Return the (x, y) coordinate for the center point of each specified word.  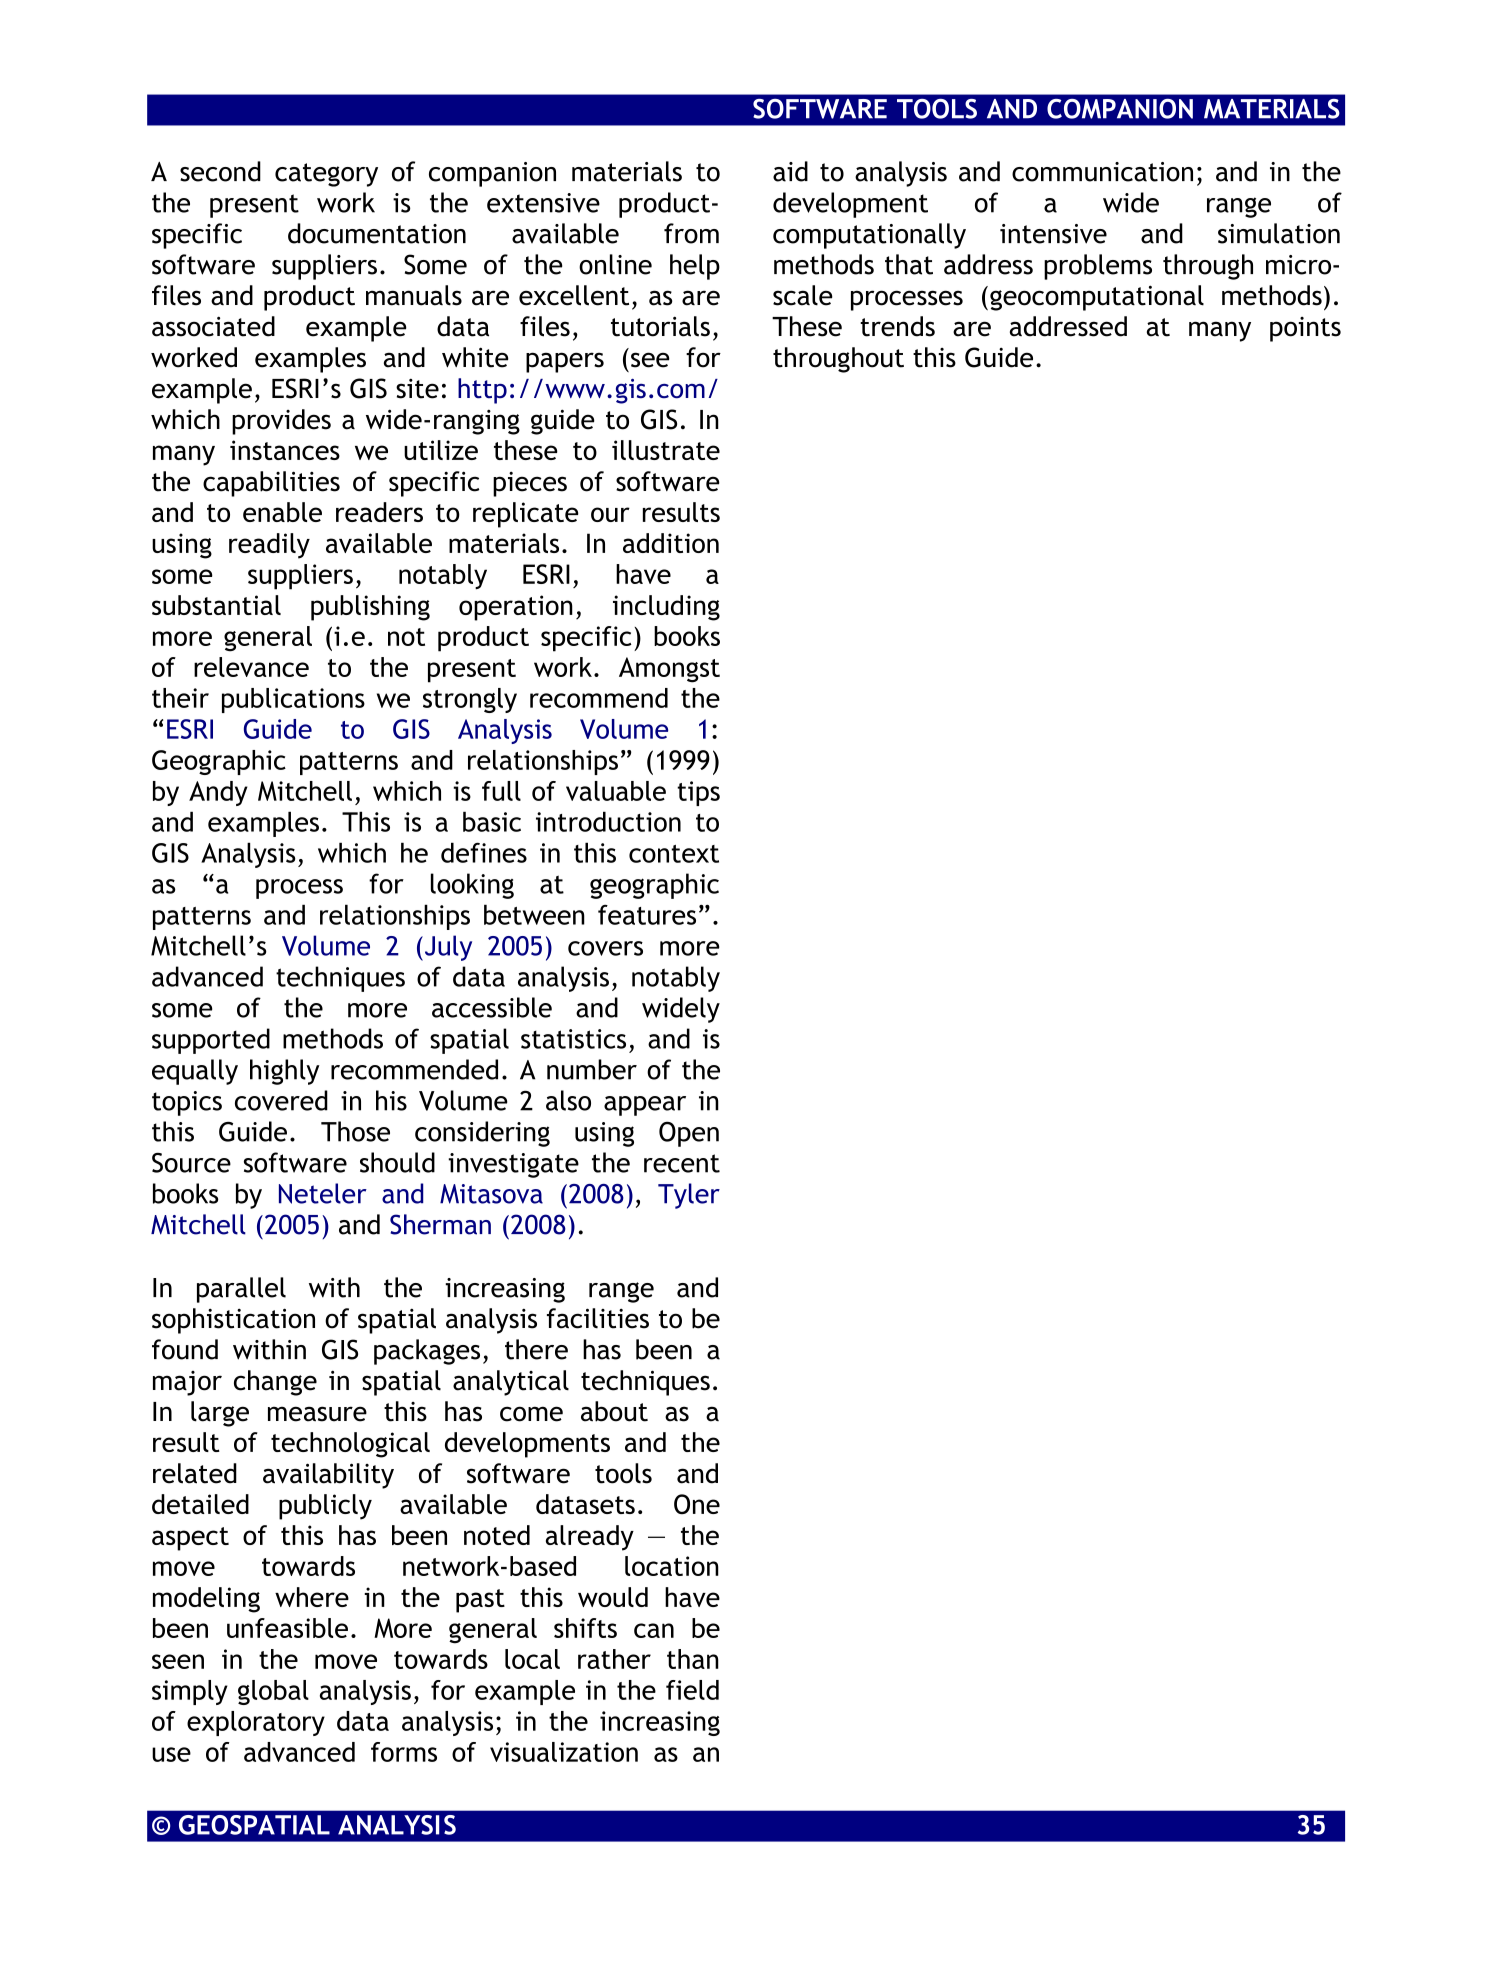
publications (293, 700)
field (692, 1690)
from (691, 233)
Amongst (669, 670)
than (693, 1659)
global (273, 1692)
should (397, 1162)
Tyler (689, 1196)
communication (1102, 172)
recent (682, 1163)
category (326, 175)
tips (698, 793)
